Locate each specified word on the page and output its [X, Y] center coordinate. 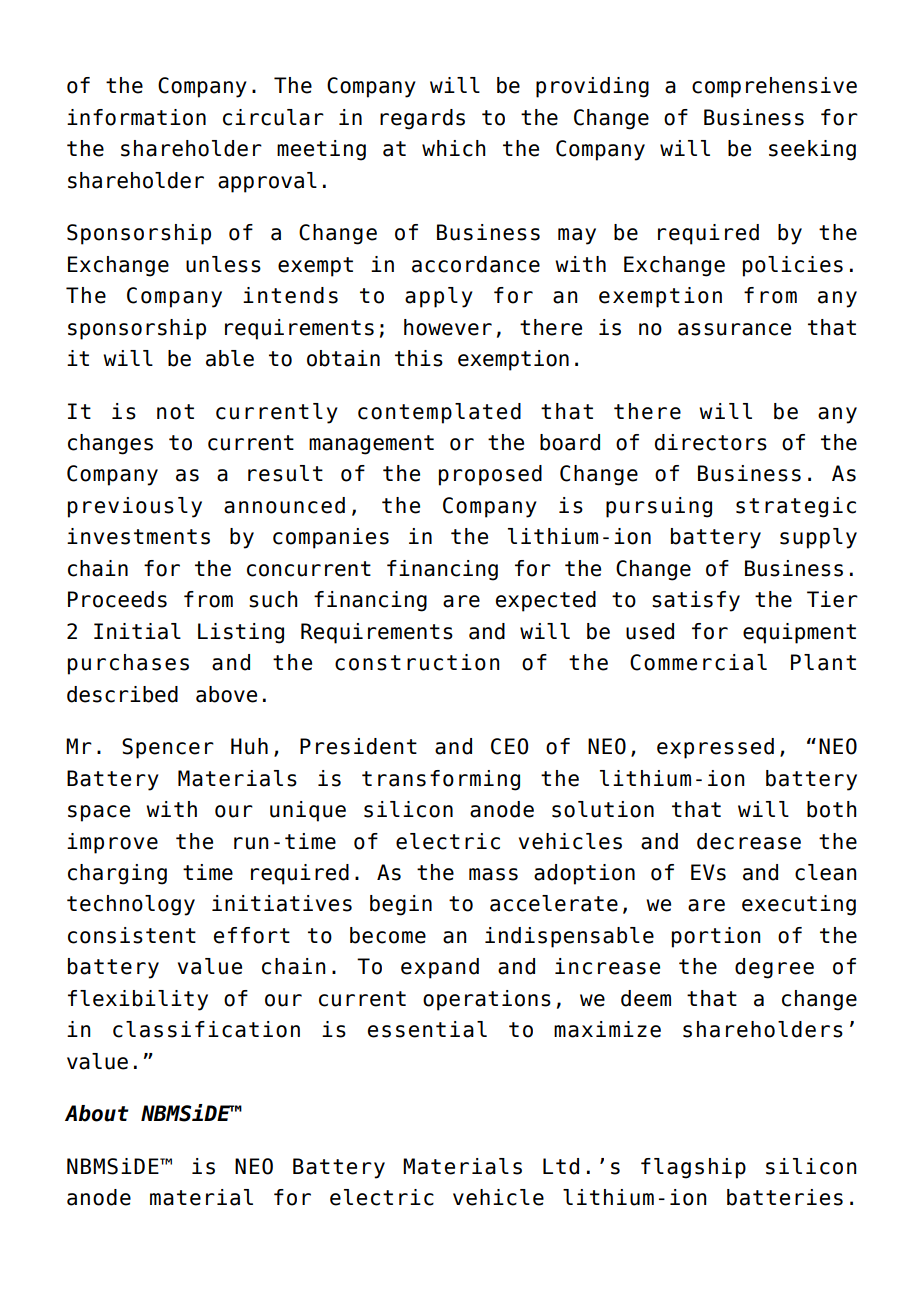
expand [440, 968]
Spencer [168, 748]
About [97, 1113]
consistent [132, 935]
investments [138, 536]
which [454, 148]
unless [223, 264]
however [448, 327]
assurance [734, 329]
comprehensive [774, 87]
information [136, 117]
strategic [796, 507]
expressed [715, 748]
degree [774, 968]
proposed [490, 475]
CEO [510, 746]
